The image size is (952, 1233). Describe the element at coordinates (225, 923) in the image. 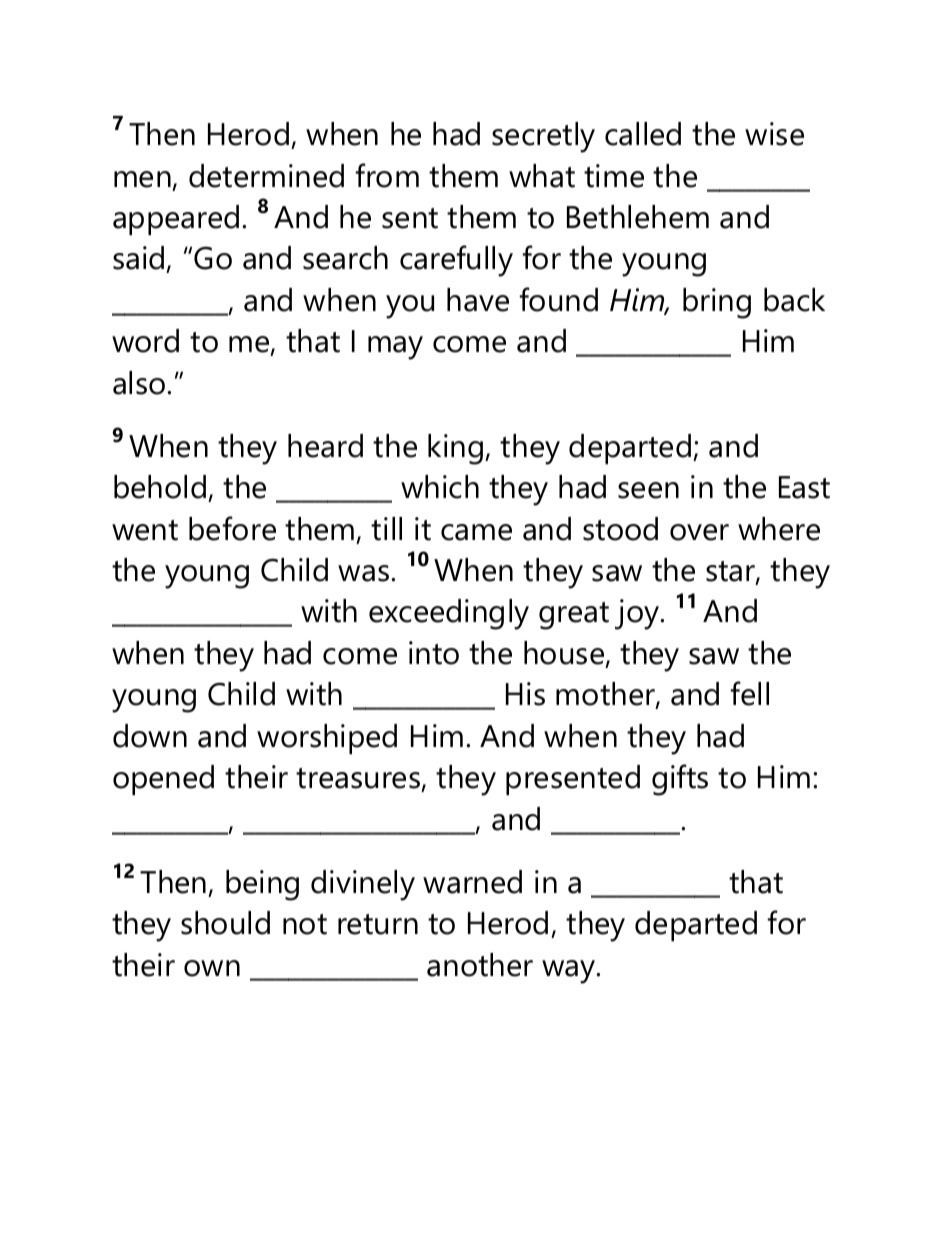

I see `should` at that location.
